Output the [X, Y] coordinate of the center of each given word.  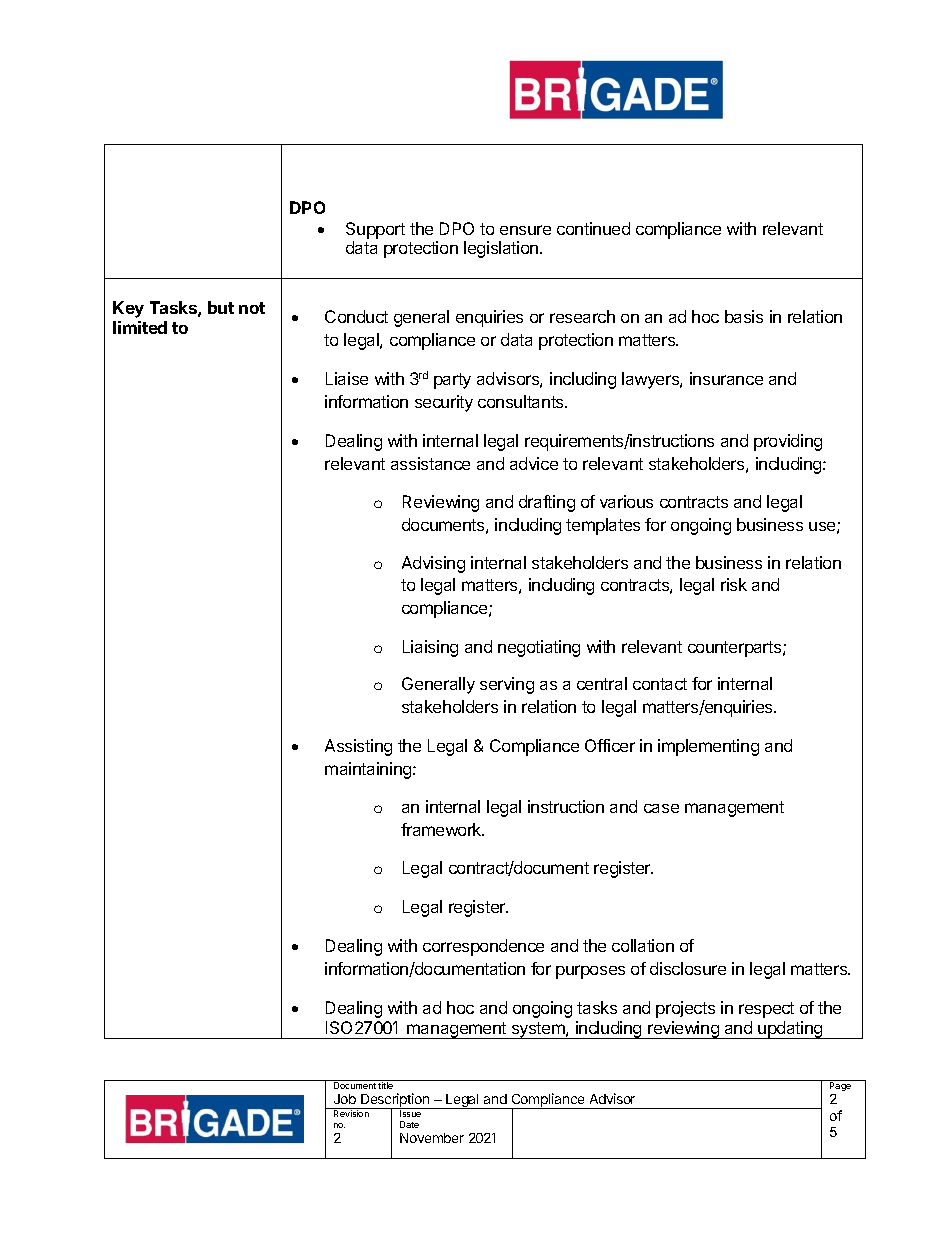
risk [734, 584]
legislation [502, 249]
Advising [433, 564]
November [432, 1138]
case [661, 808]
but [221, 307]
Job [345, 1099]
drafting [547, 503]
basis [744, 316]
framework [442, 829]
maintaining [369, 770]
